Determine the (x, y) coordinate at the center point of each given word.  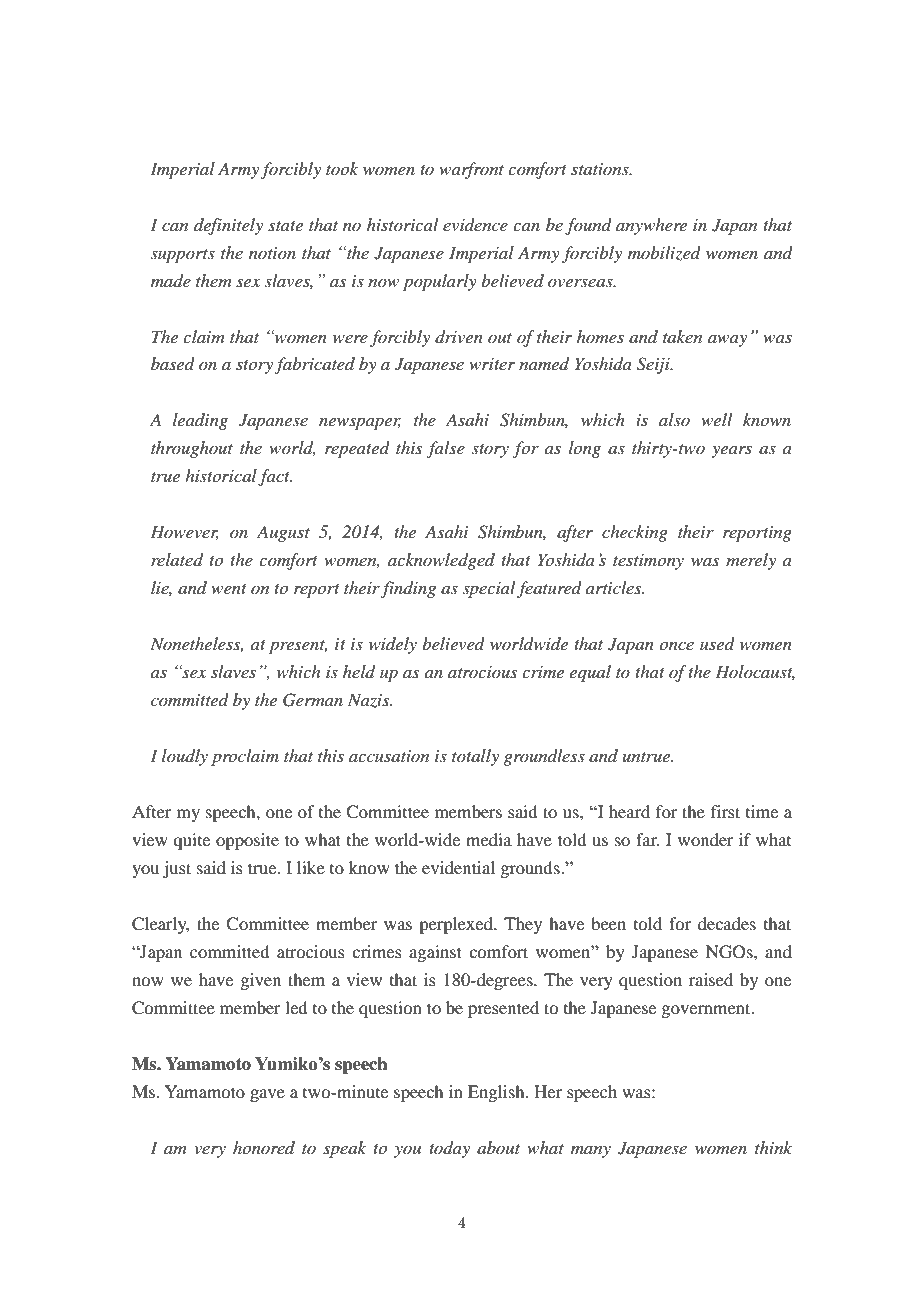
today (449, 1149)
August (283, 533)
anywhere (651, 226)
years (731, 452)
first (725, 811)
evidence (475, 224)
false (446, 449)
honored (264, 1147)
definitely (228, 226)
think (773, 1147)
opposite (247, 841)
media (489, 839)
